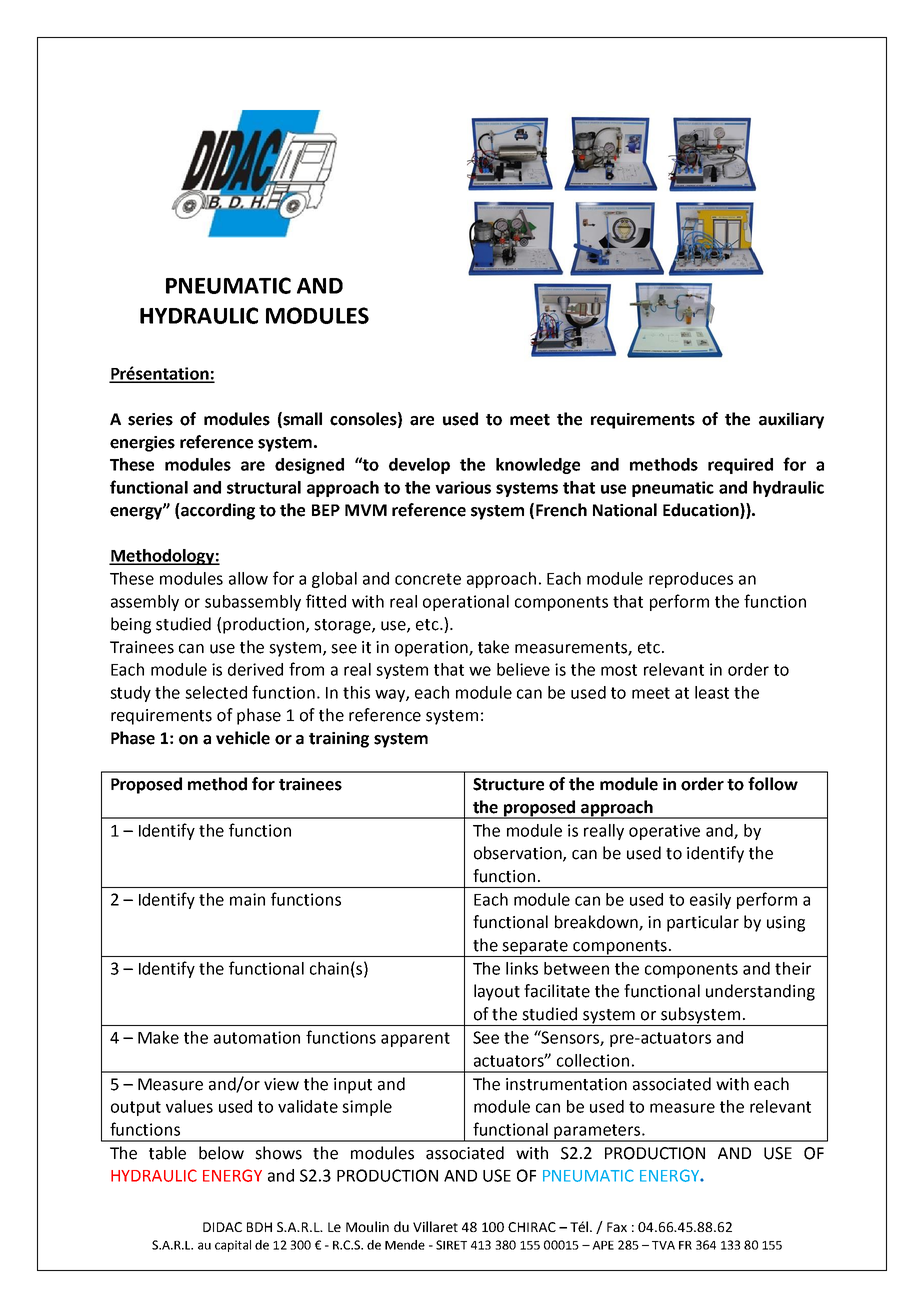 The width and height of the screenshot is (924, 1308). I want to click on develop, so click(419, 466).
